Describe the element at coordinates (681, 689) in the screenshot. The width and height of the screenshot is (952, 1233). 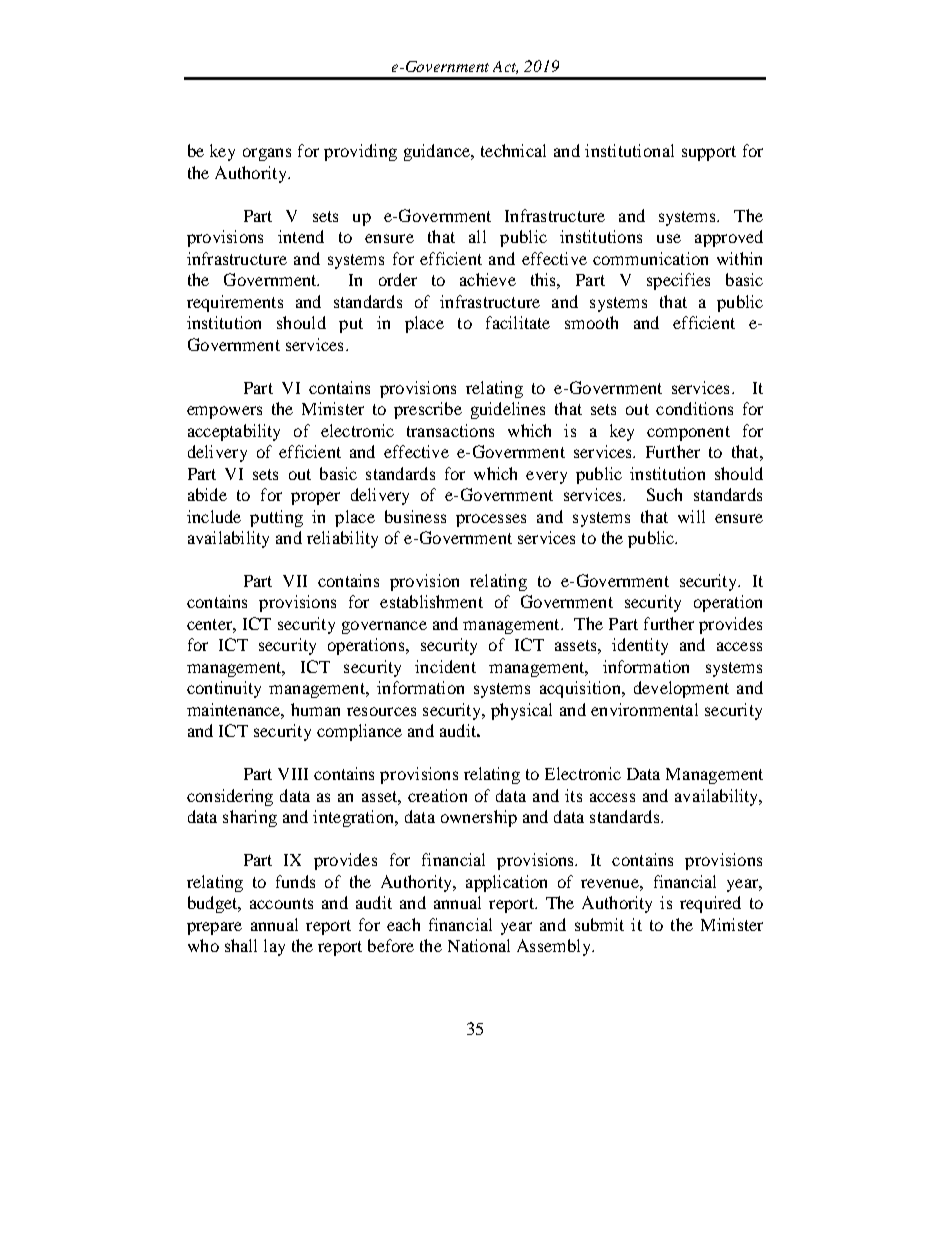
I see `development` at that location.
